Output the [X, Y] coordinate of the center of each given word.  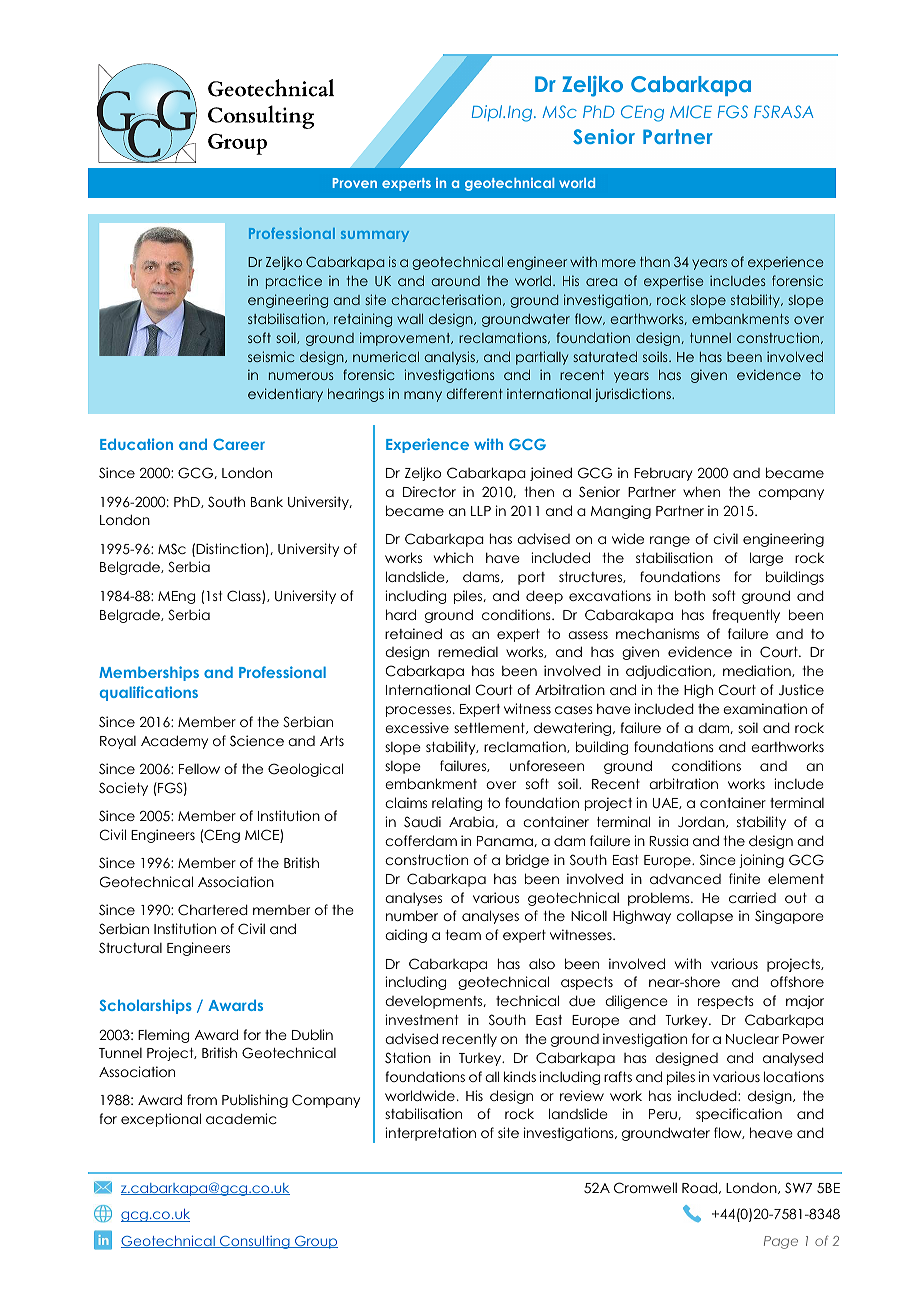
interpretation [430, 1134]
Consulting [255, 1242]
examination [765, 708]
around [455, 281]
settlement [490, 728]
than [655, 261]
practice [294, 282]
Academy [174, 742]
